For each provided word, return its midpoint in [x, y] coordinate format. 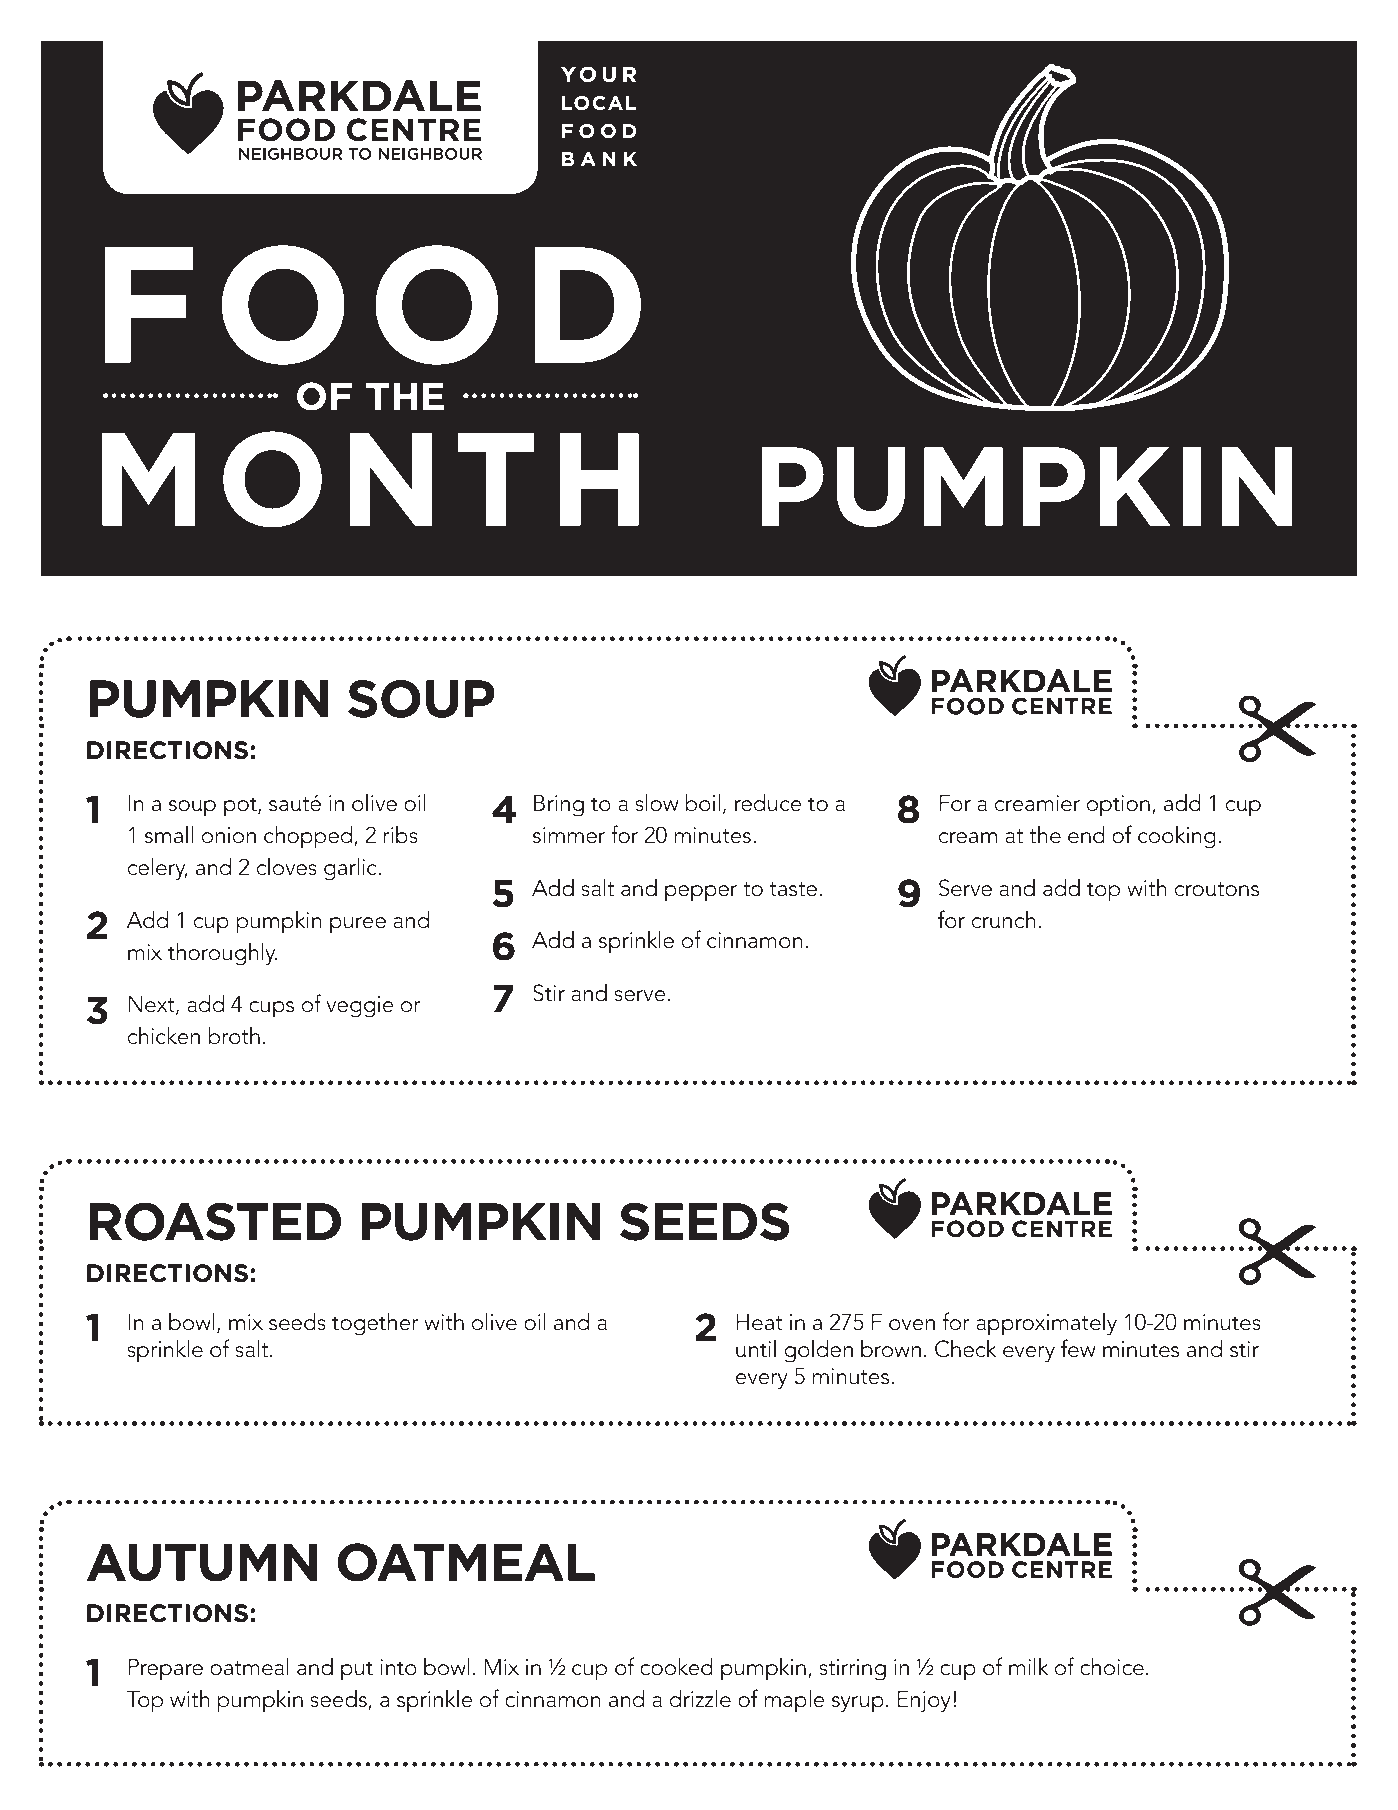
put [357, 1670]
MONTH [370, 479]
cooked [676, 1666]
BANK [599, 159]
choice [1112, 1666]
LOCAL [599, 103]
